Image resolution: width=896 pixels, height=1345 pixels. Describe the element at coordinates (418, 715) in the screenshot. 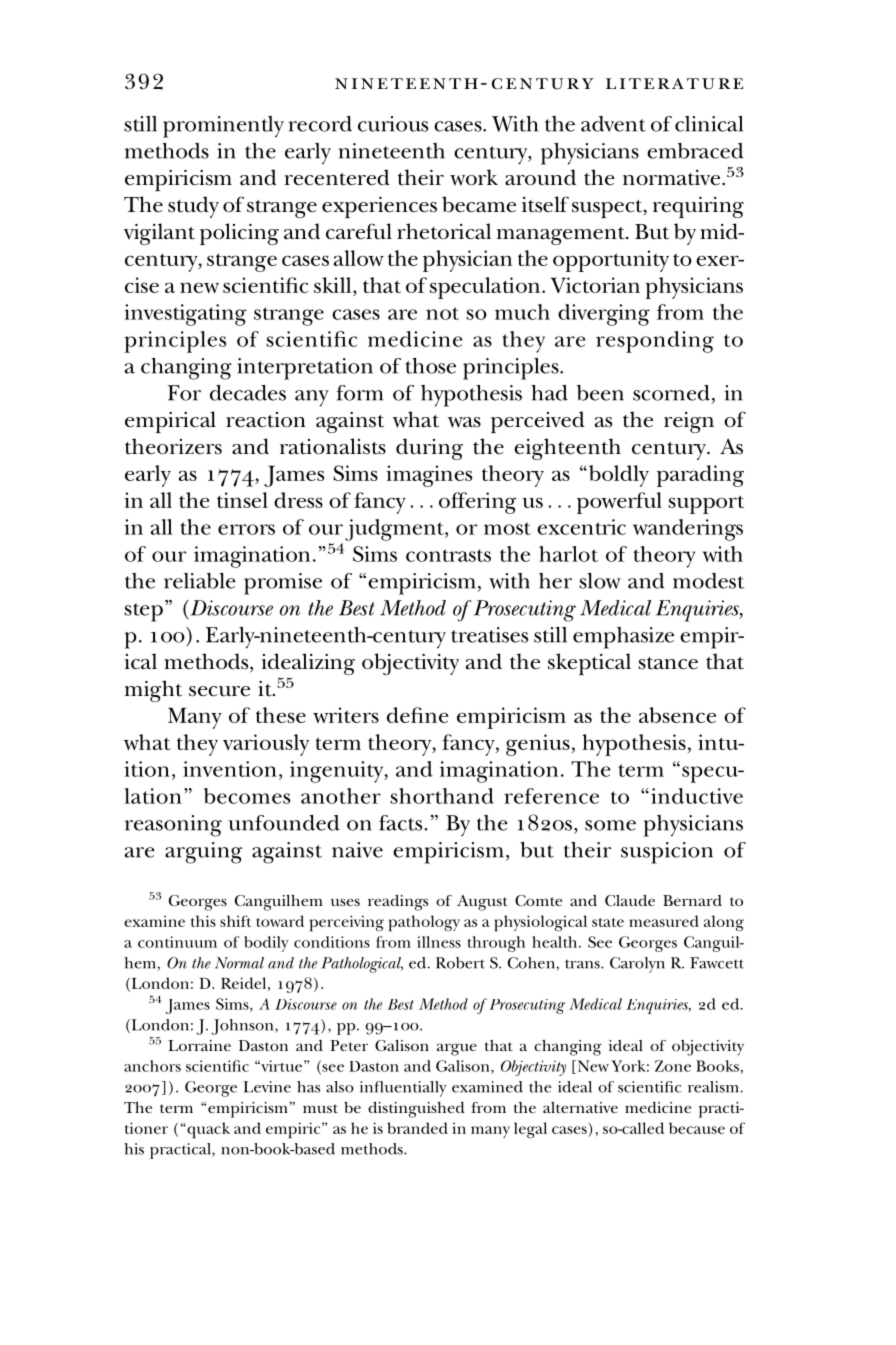

I see `define` at that location.
